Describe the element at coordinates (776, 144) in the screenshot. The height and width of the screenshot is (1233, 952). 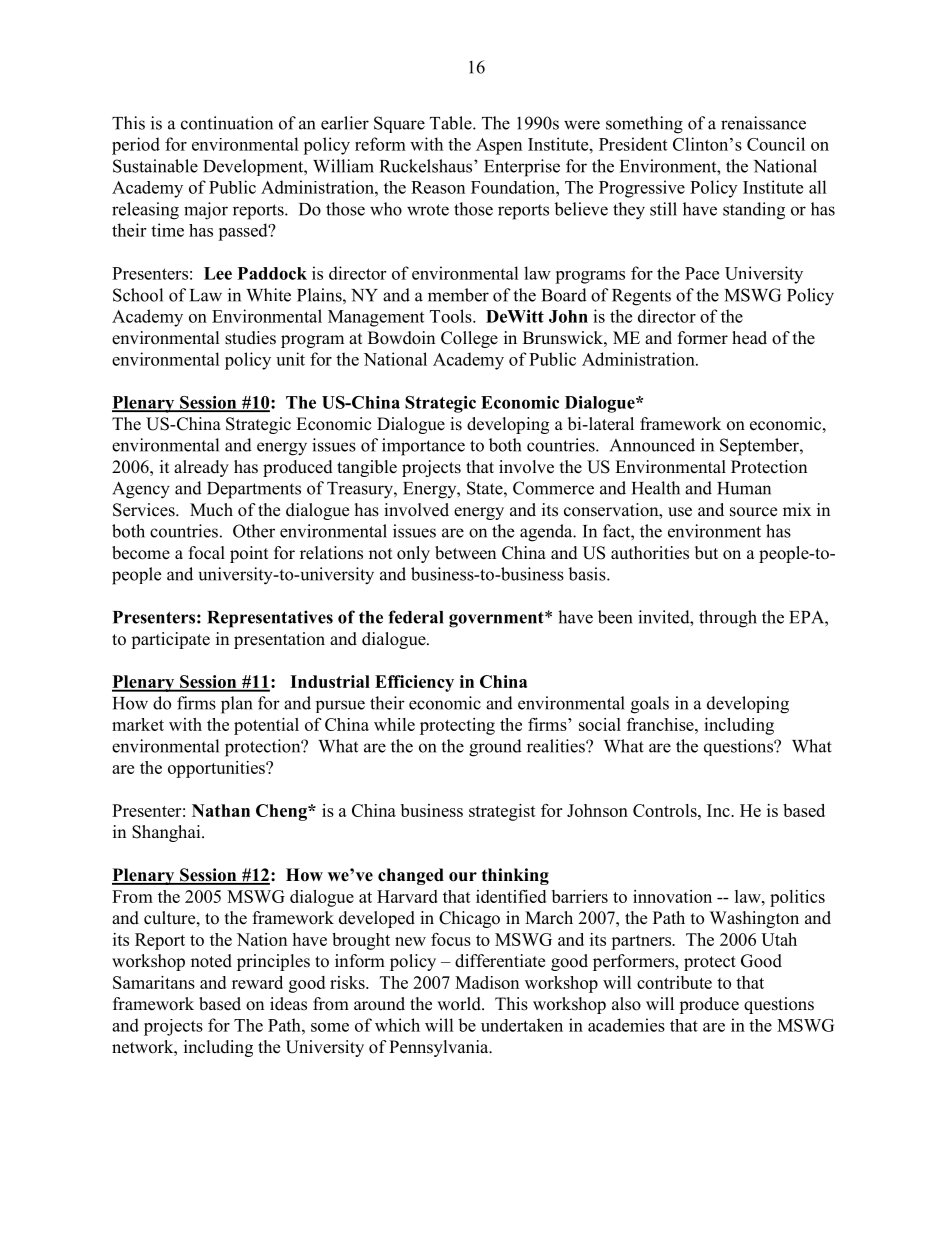
I see `Council` at that location.
